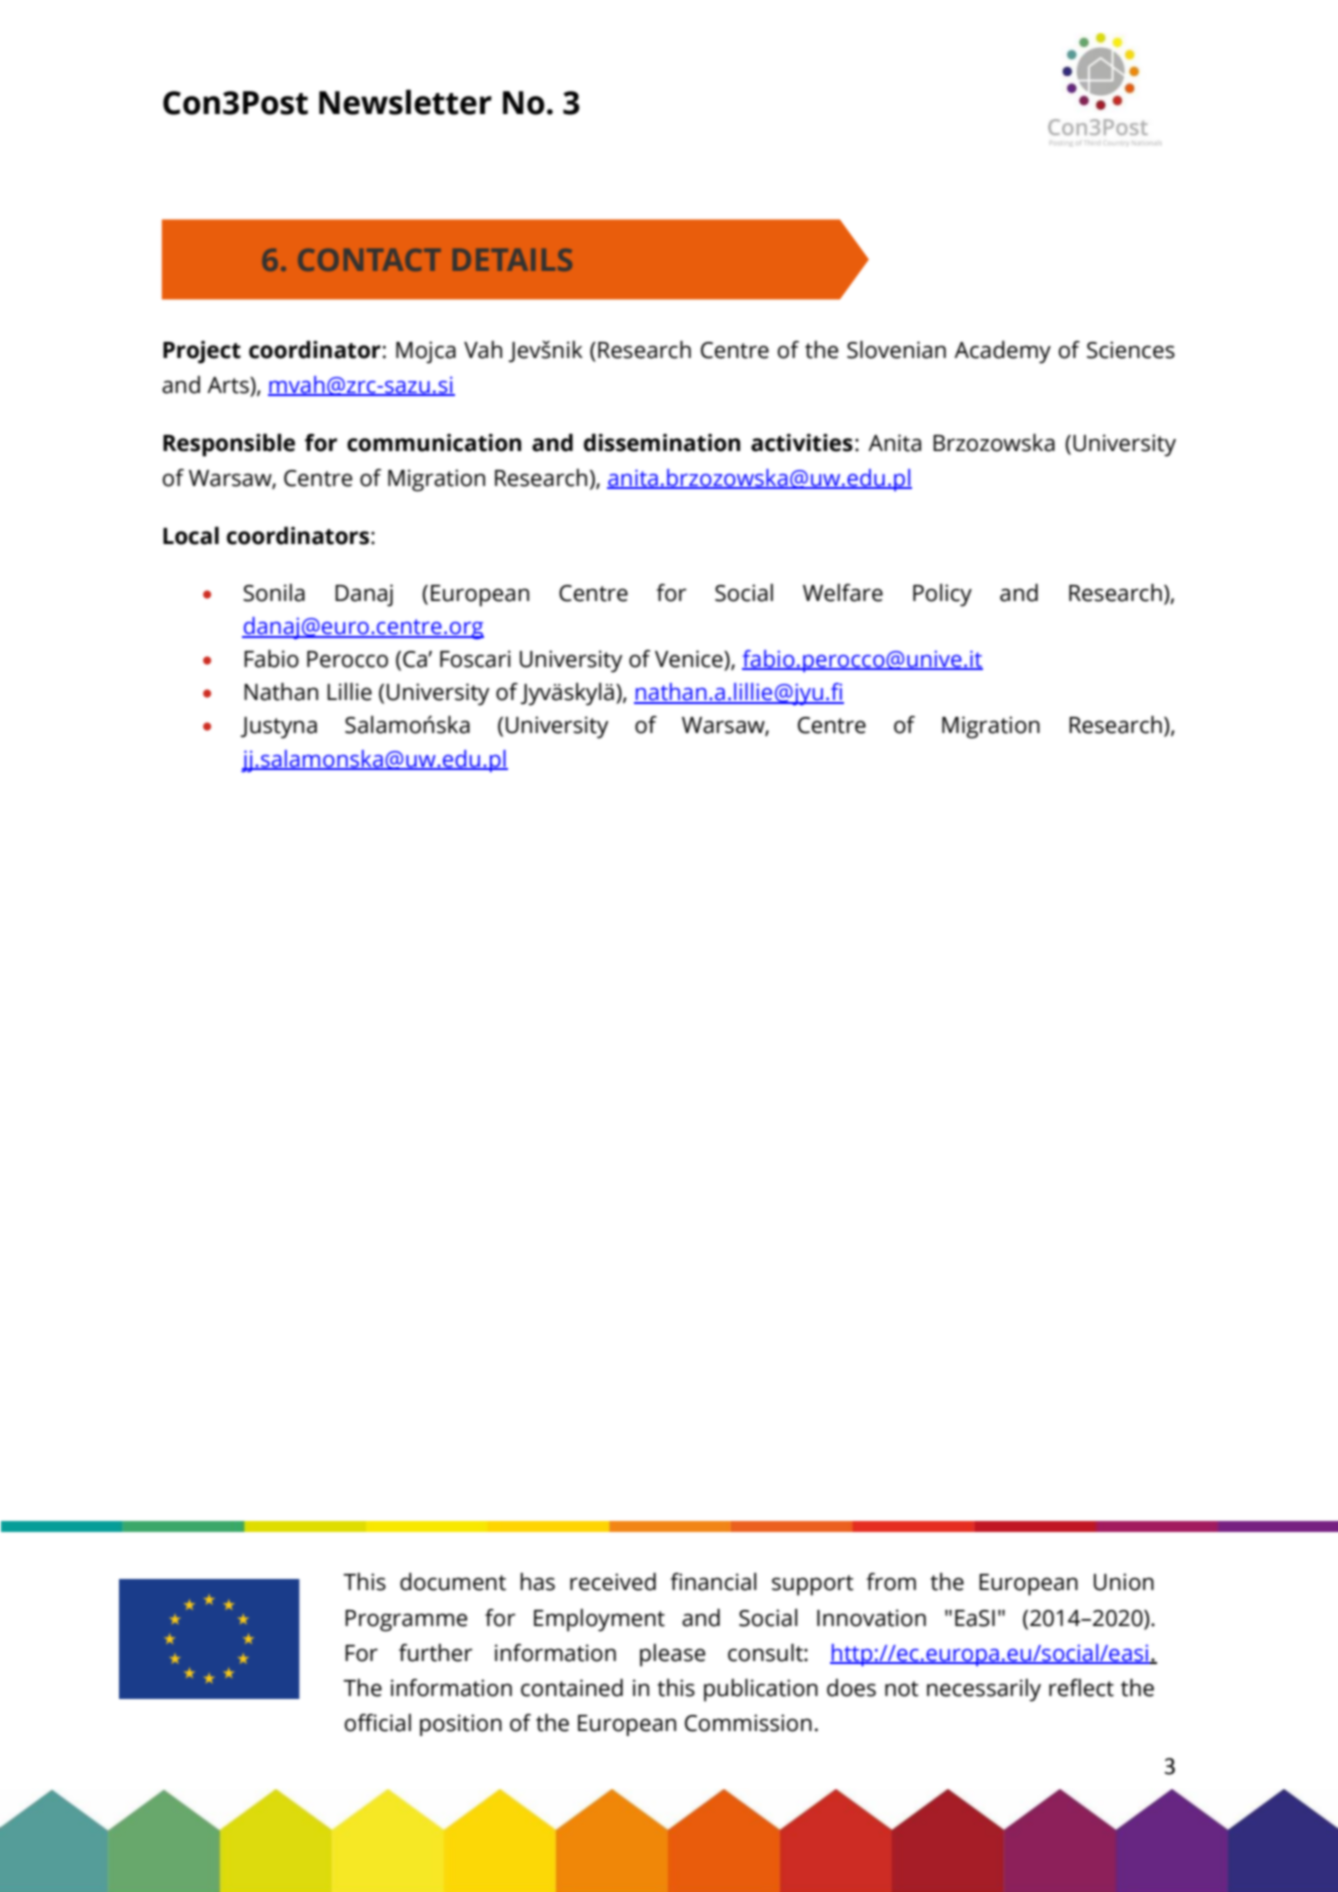 The image size is (1338, 1892). I want to click on Local, so click(191, 536).
